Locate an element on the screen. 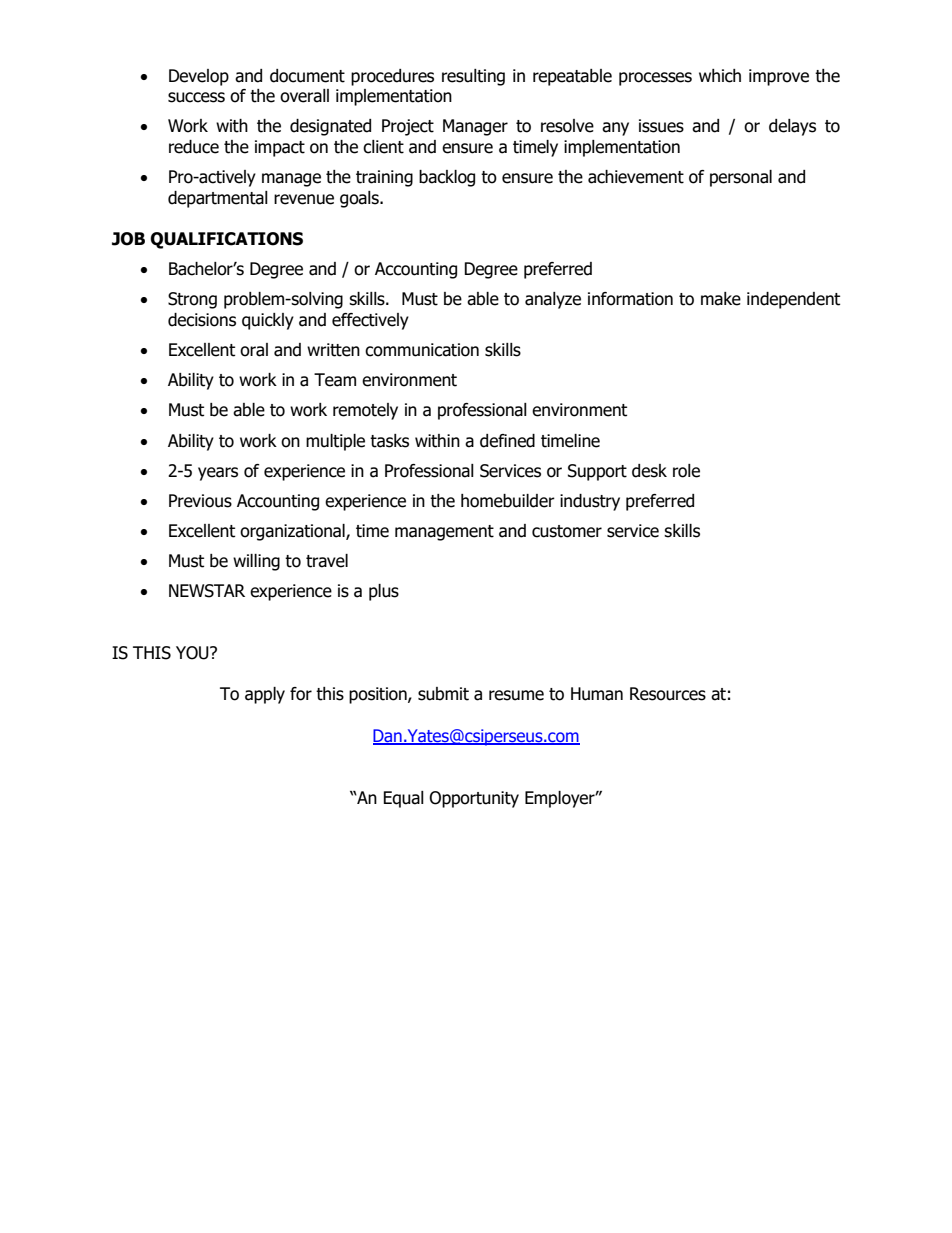  Opportunity is located at coordinates (474, 799).
